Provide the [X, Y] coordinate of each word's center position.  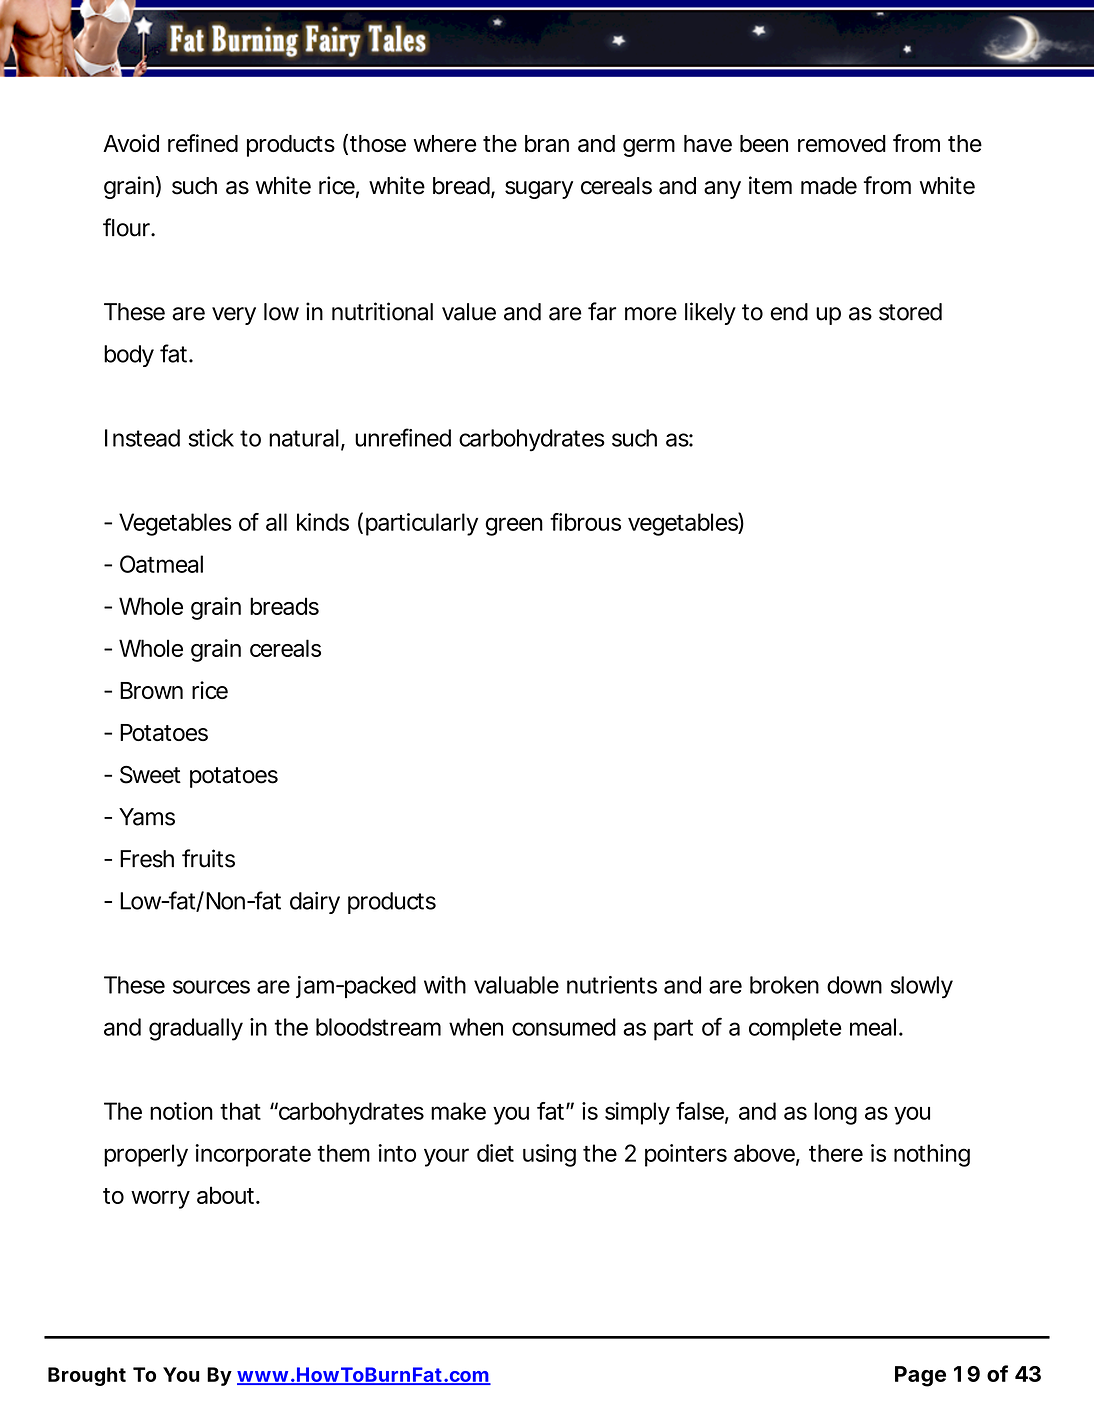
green [514, 526]
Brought [87, 1376]
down [854, 985]
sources [211, 987]
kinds [323, 522]
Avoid [131, 143]
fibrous [585, 522]
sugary [539, 190]
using [549, 1155]
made [829, 186]
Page [920, 1376]
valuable [516, 985]
